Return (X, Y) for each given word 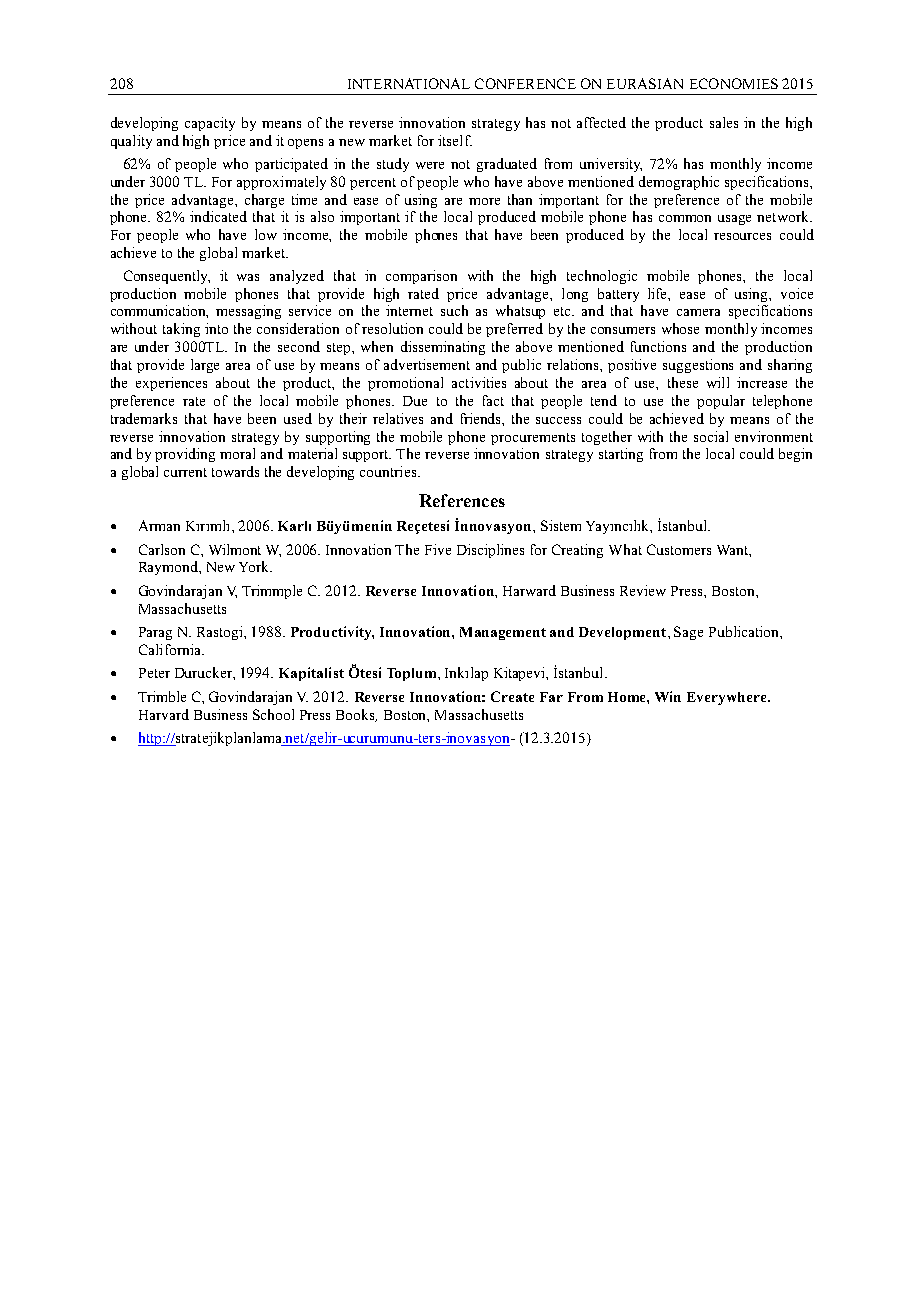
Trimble (162, 696)
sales (724, 122)
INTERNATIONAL (409, 83)
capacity (210, 124)
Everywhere (728, 698)
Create (512, 696)
